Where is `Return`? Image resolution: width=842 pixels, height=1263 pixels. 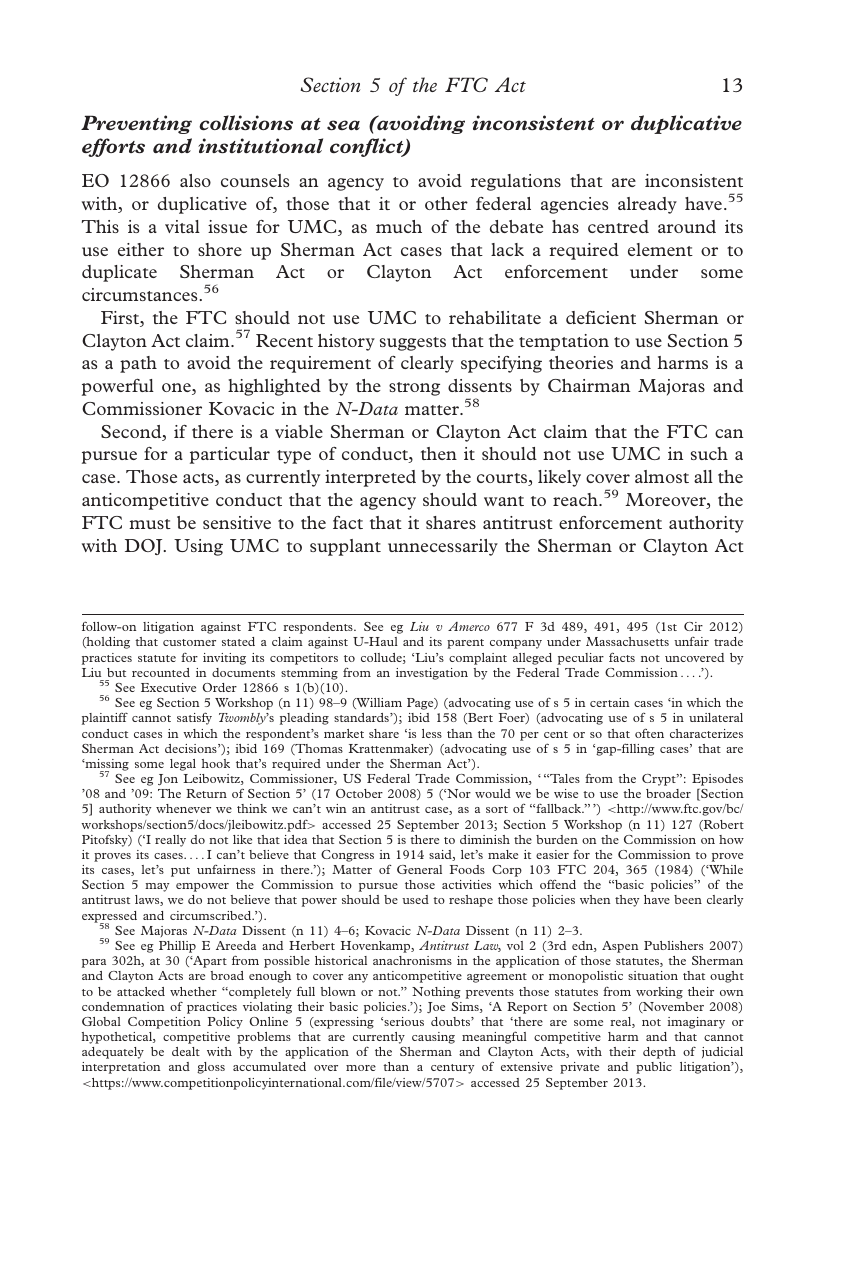 Return is located at coordinates (206, 793).
